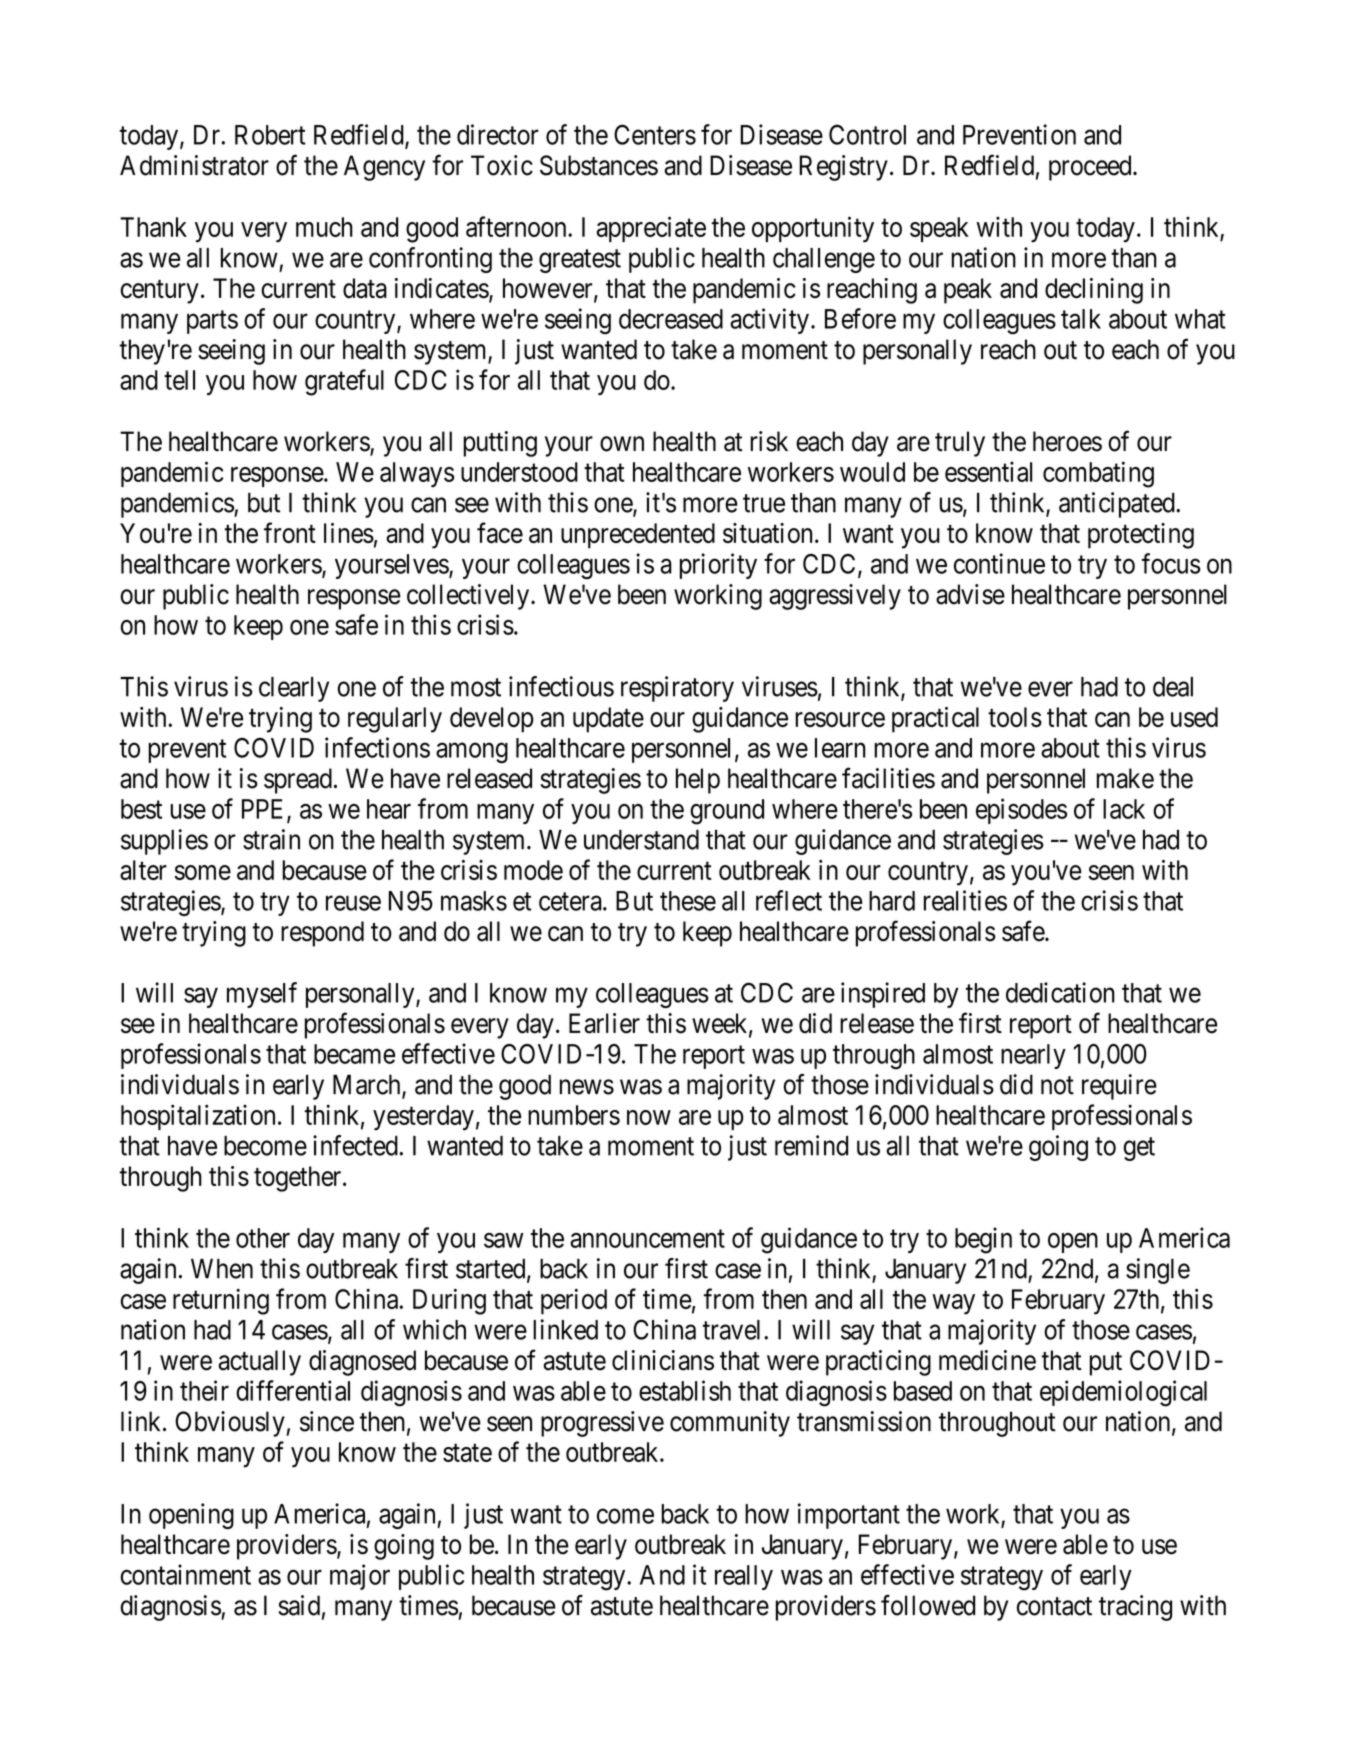 The image size is (1356, 1755). What do you see at coordinates (186, 1574) in the image?
I see `containment` at bounding box center [186, 1574].
